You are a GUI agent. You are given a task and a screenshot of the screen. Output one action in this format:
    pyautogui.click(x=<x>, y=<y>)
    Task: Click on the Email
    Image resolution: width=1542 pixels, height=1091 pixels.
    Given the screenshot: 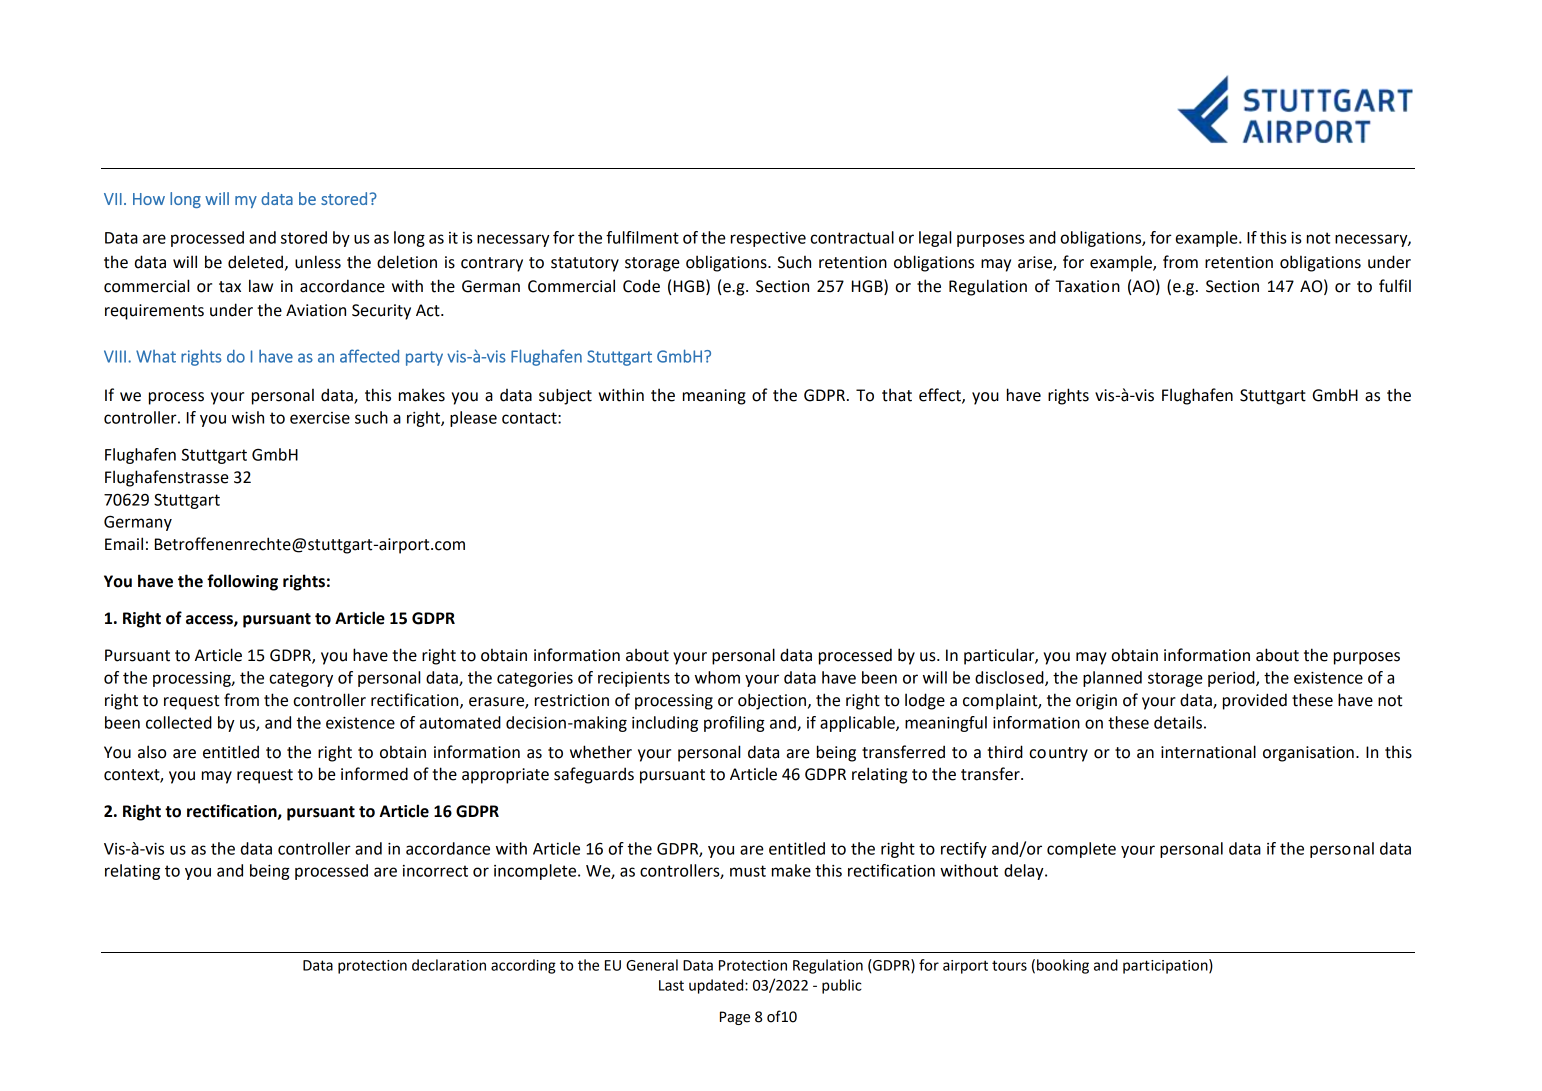 What is the action you would take?
    pyautogui.click(x=124, y=544)
